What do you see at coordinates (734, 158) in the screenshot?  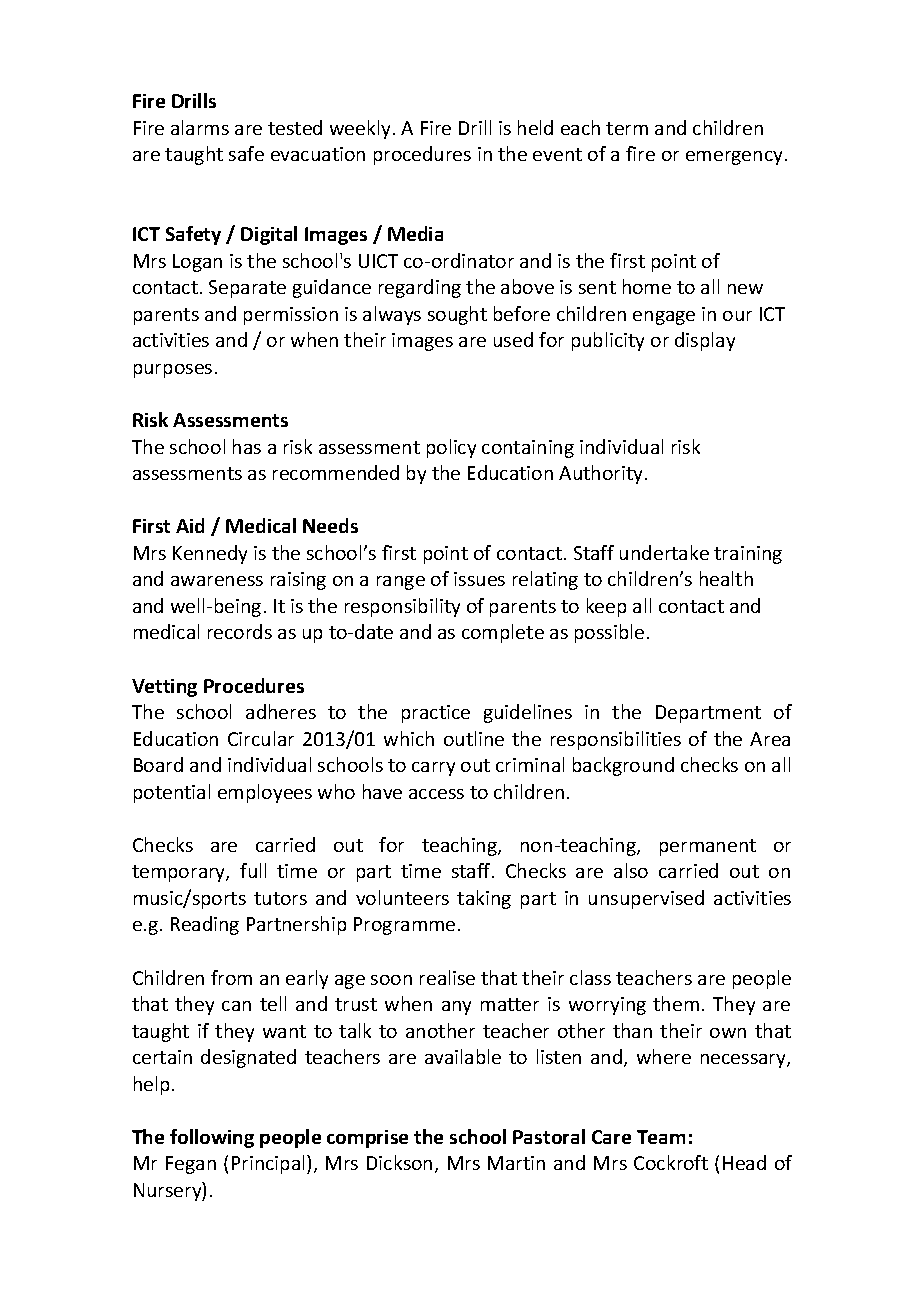 I see `emergency` at bounding box center [734, 158].
